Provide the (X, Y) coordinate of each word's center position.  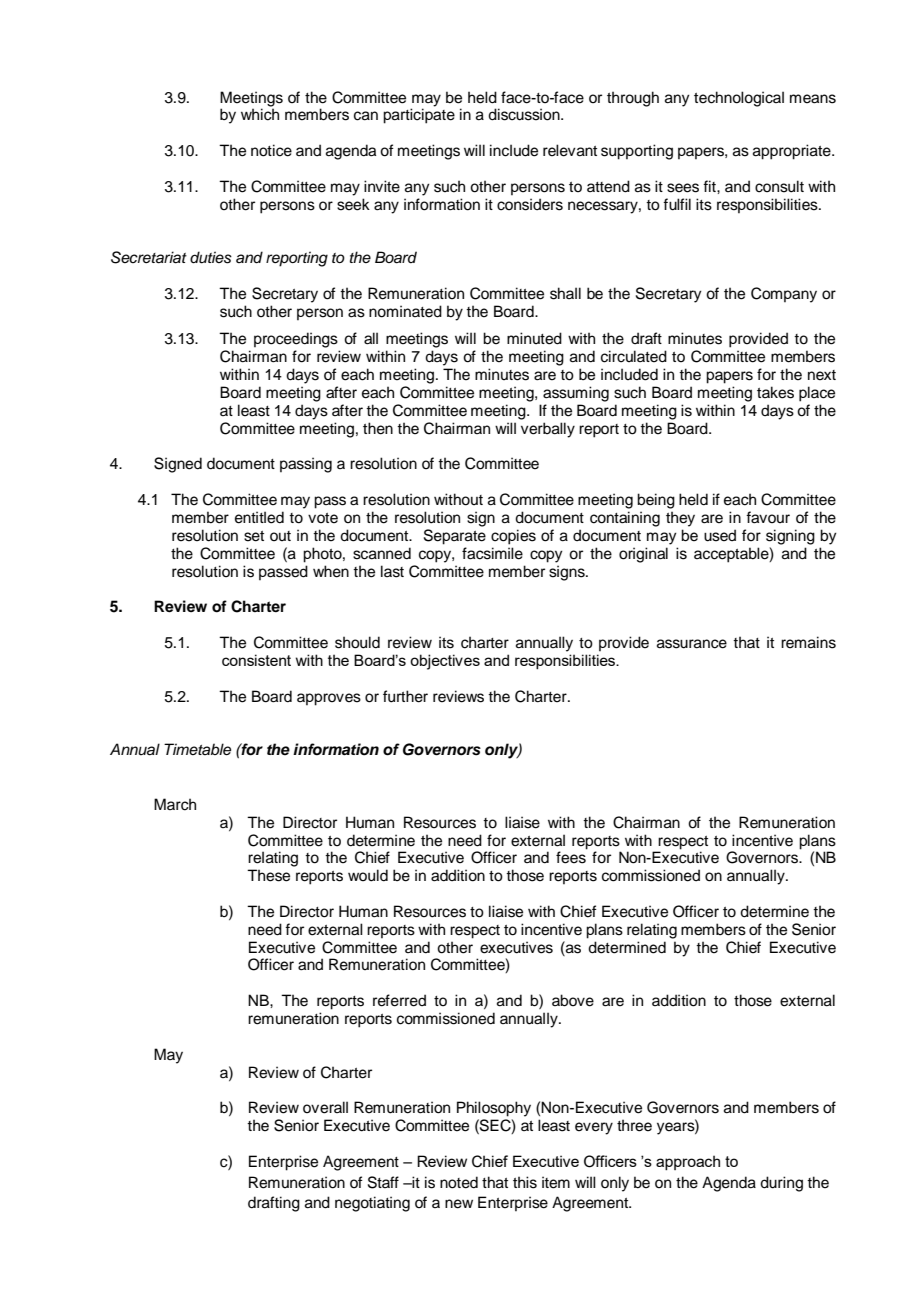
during (781, 1184)
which (260, 114)
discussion (525, 114)
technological (739, 99)
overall (325, 1107)
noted (459, 1182)
